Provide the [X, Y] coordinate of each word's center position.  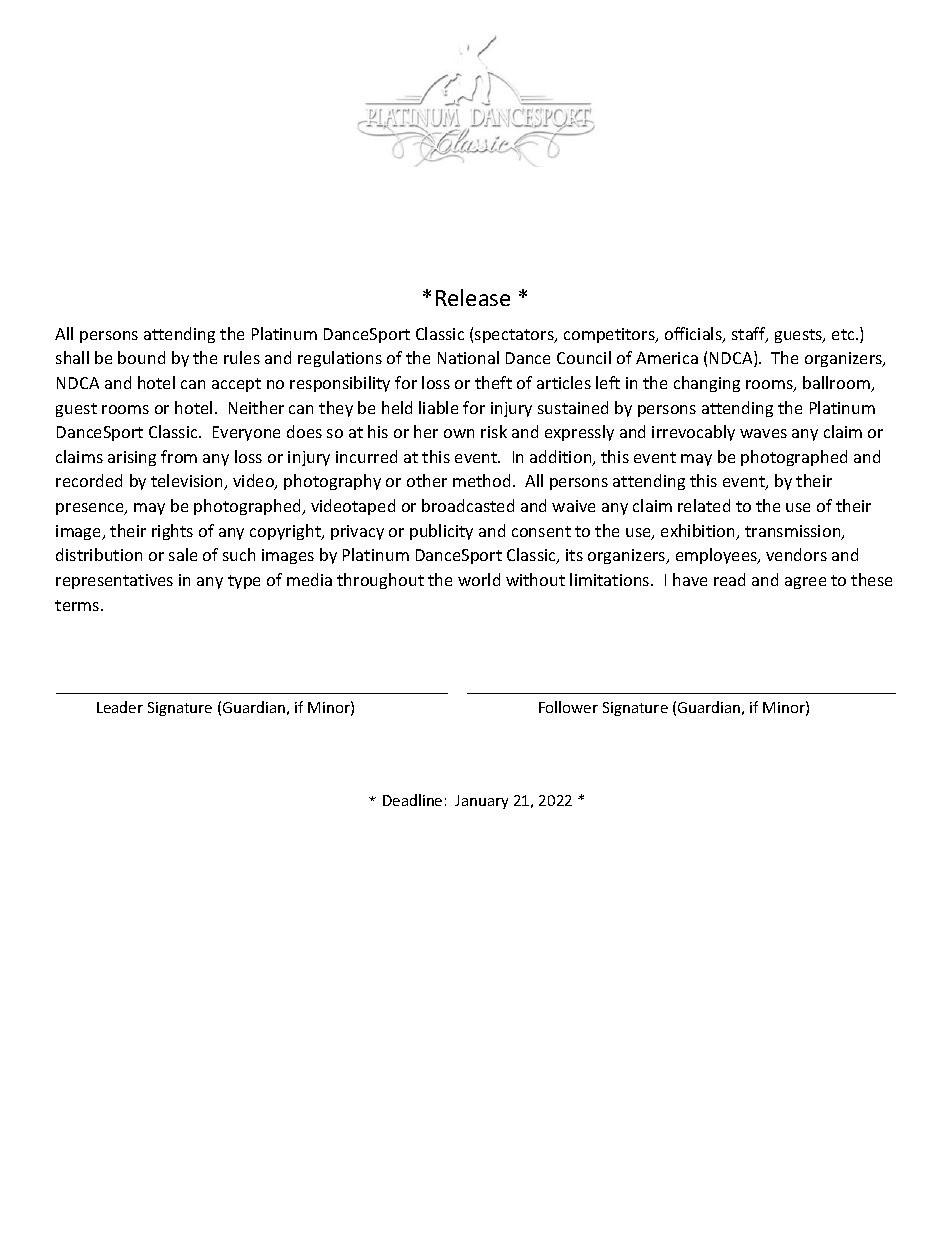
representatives [114, 581]
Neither [256, 407]
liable [438, 407]
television [188, 482]
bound [141, 357]
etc [844, 334]
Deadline [412, 800]
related [704, 505]
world [479, 579]
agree [805, 583]
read [729, 579]
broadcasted [468, 505]
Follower [568, 707]
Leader [120, 707]
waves [763, 433]
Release [473, 297]
